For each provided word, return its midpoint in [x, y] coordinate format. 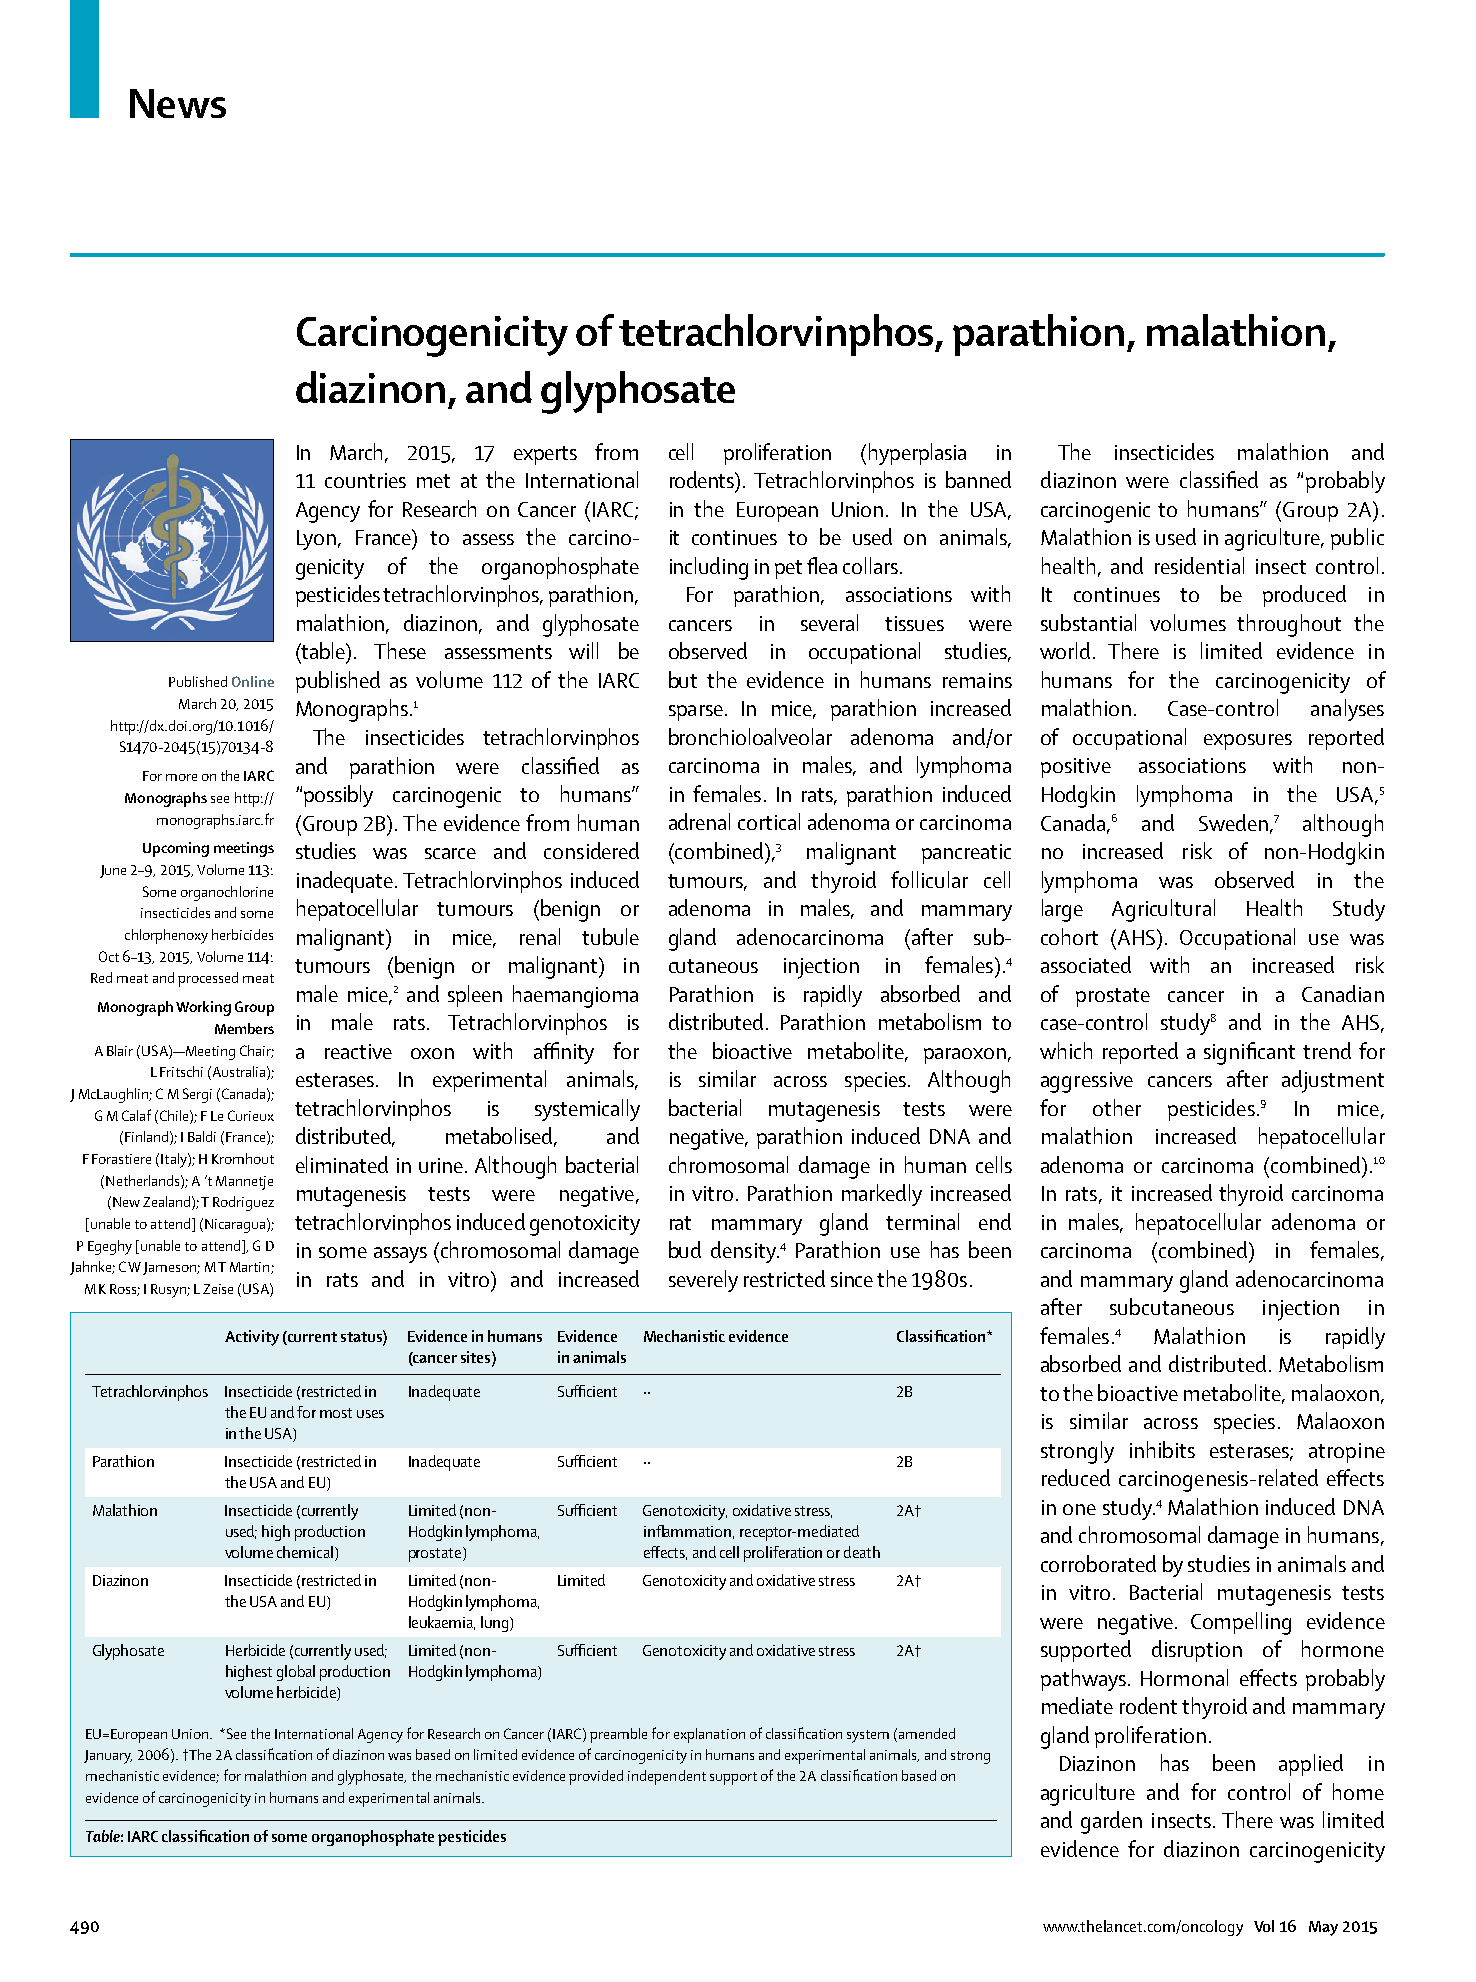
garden [1111, 1822]
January [108, 1757]
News [178, 103]
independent [667, 1777]
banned [978, 479]
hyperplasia [917, 454]
